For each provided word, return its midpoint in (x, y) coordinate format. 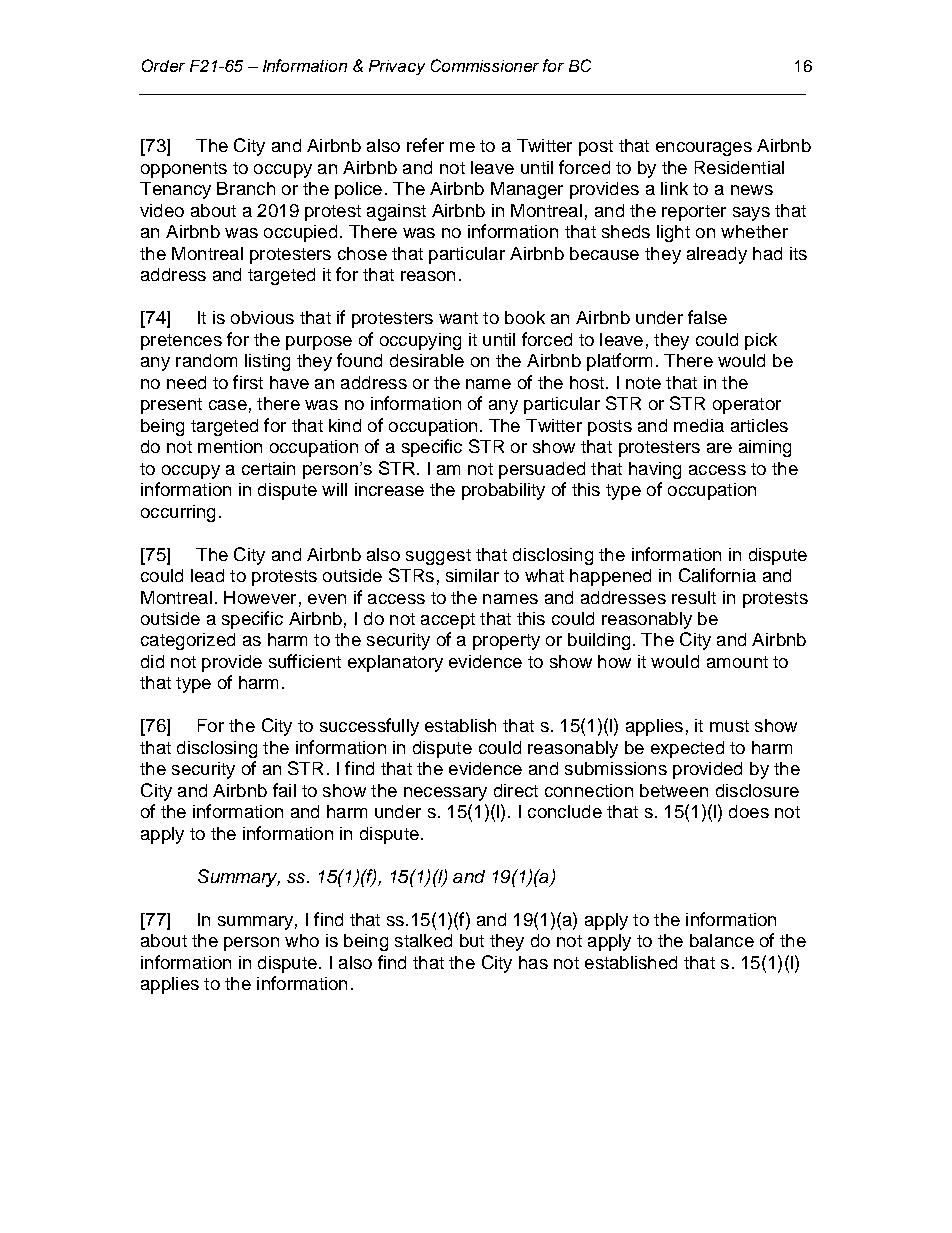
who (302, 940)
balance (722, 940)
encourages (704, 149)
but (472, 940)
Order (163, 65)
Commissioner (485, 65)
